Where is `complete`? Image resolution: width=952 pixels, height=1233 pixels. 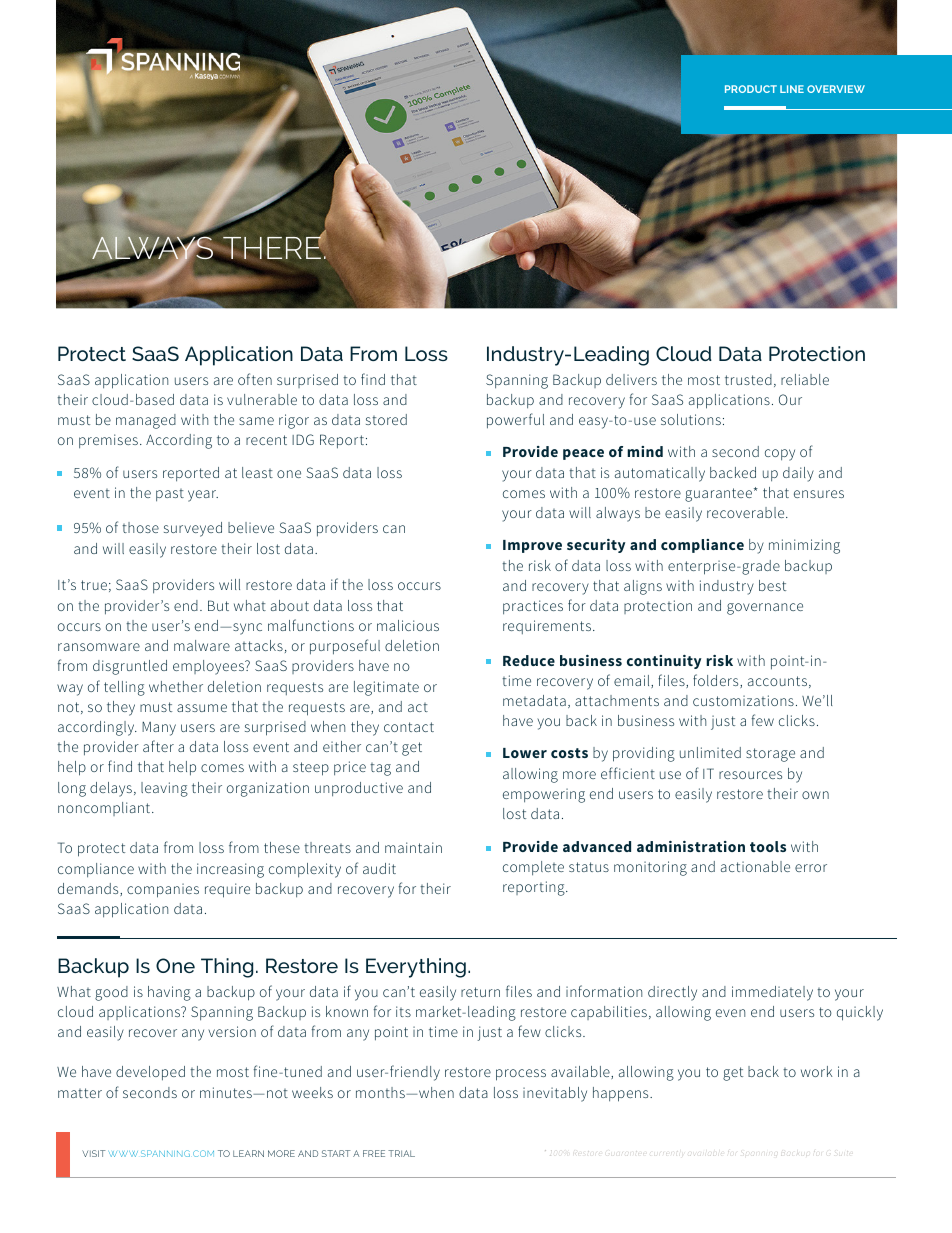 complete is located at coordinates (533, 868).
